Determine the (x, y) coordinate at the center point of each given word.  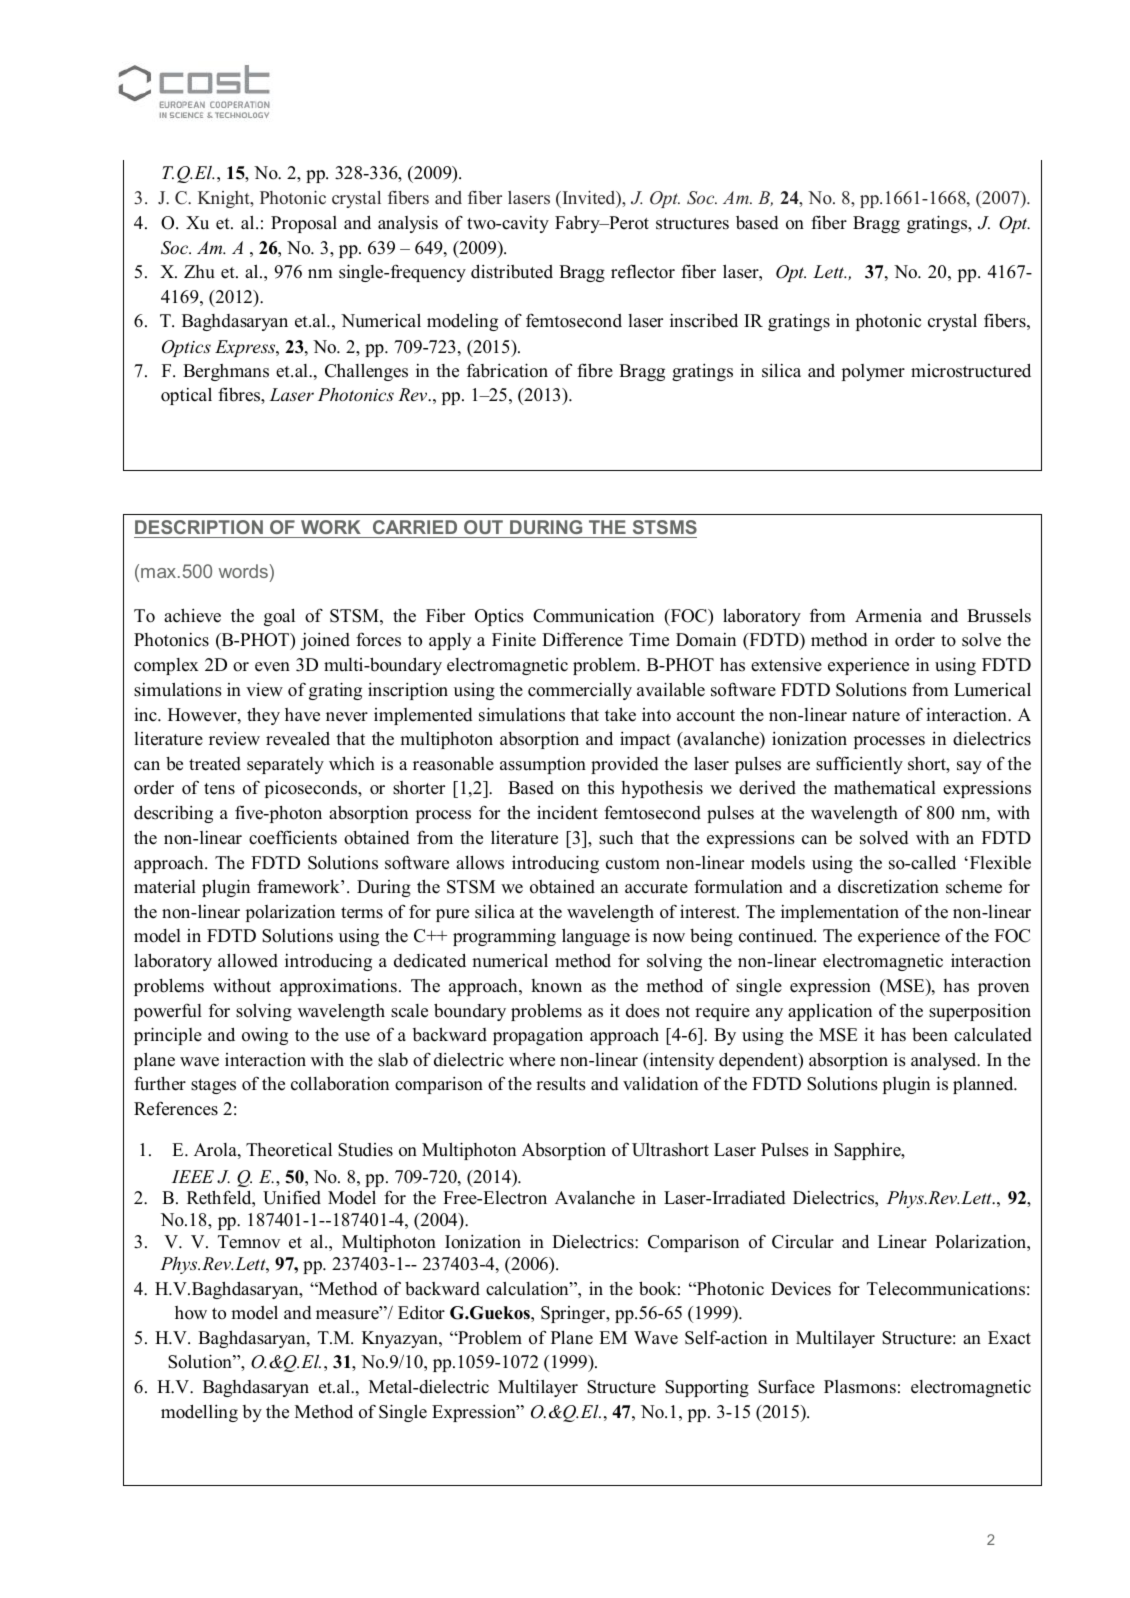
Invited (589, 199)
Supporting (707, 1388)
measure (348, 1315)
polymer (873, 372)
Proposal (304, 224)
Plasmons (860, 1387)
